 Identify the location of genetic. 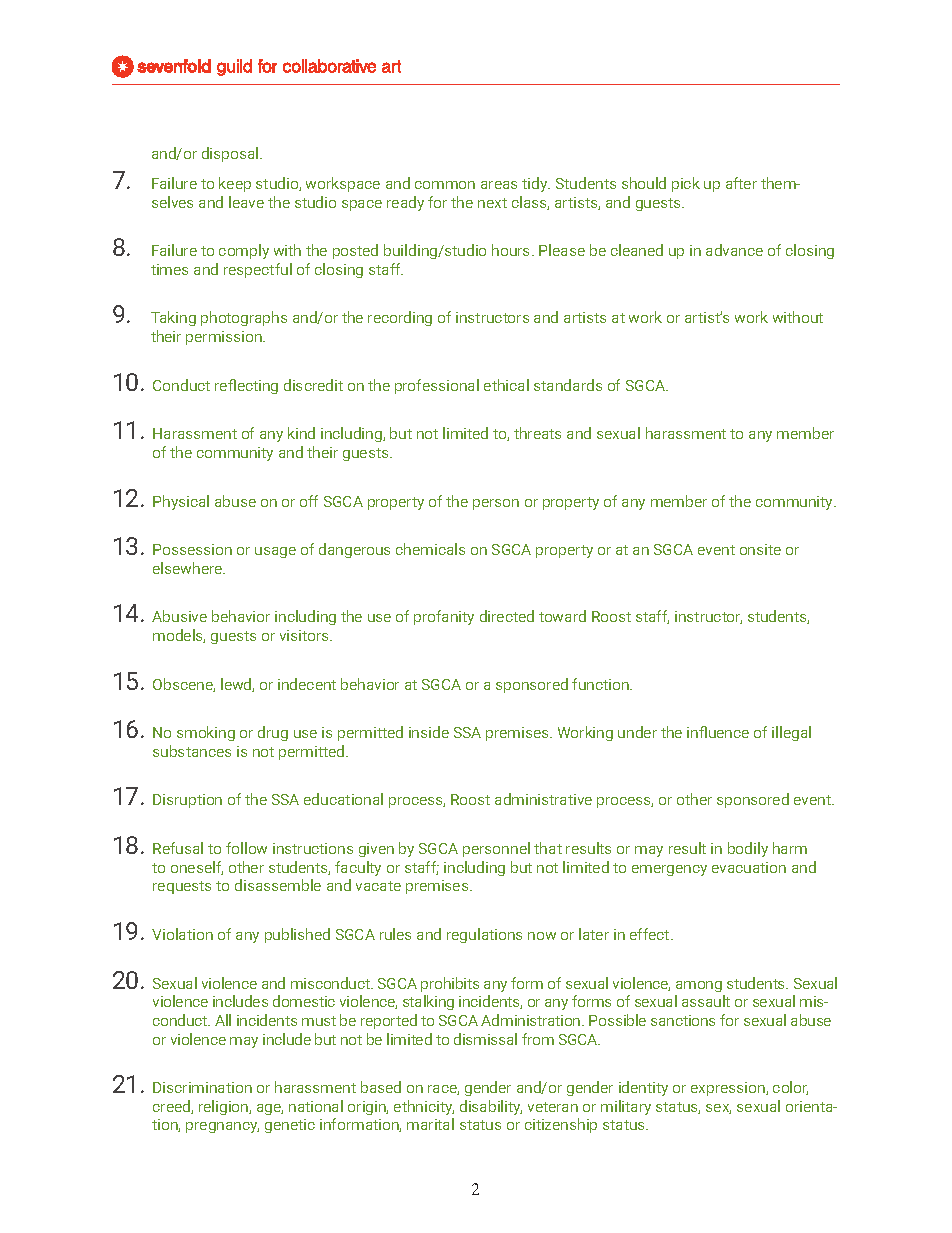
(290, 1126).
